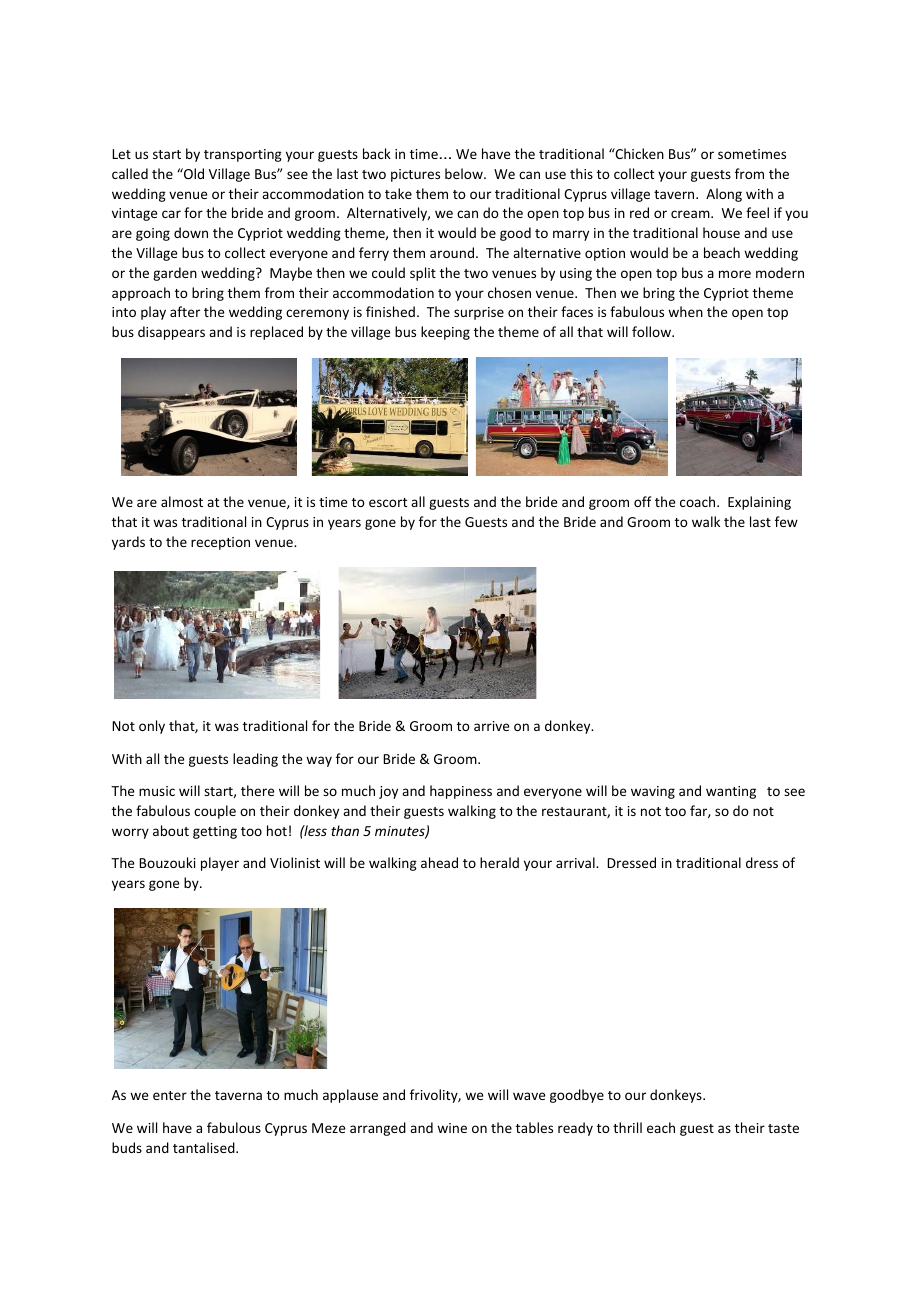  Describe the element at coordinates (465, 173) in the image. I see `below` at that location.
